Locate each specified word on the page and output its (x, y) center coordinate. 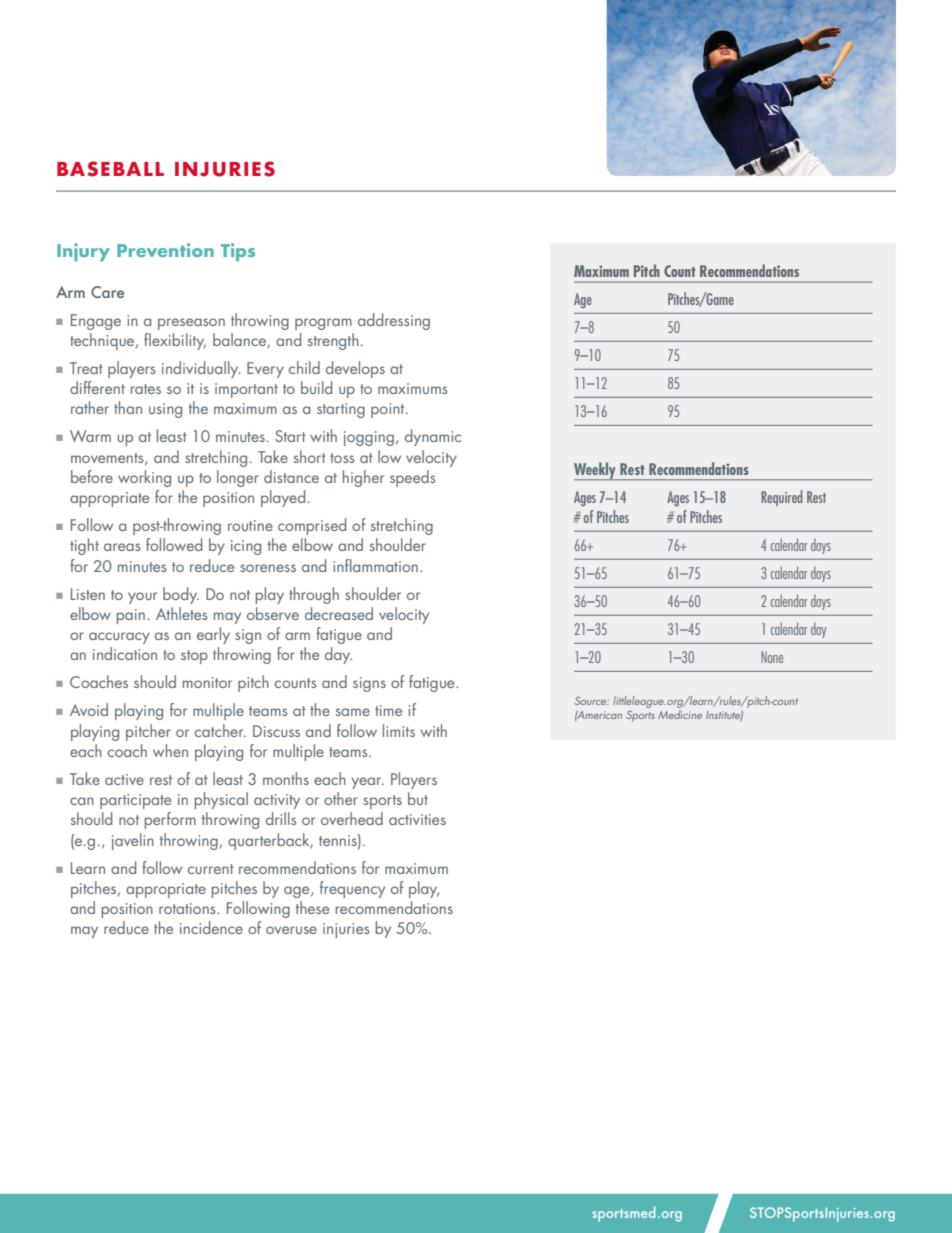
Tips (238, 252)
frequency (352, 889)
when (170, 750)
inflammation (375, 565)
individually (201, 369)
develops (355, 369)
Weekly (596, 471)
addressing (394, 321)
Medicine (680, 714)
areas (122, 547)
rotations (188, 908)
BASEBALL (110, 169)
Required (781, 498)
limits (399, 730)
